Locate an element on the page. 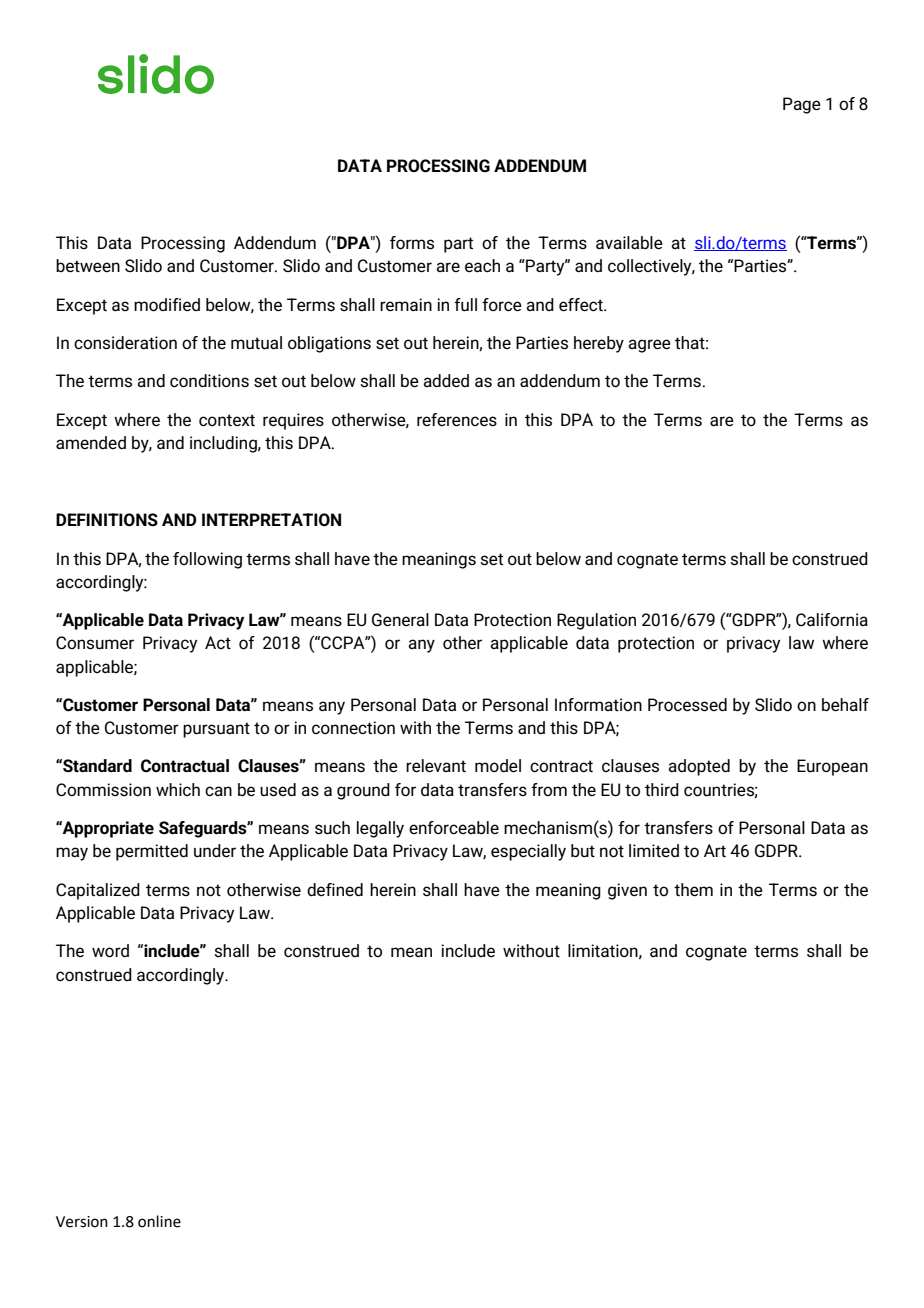 The width and height of the page is (924, 1308). Page is located at coordinates (802, 105).
